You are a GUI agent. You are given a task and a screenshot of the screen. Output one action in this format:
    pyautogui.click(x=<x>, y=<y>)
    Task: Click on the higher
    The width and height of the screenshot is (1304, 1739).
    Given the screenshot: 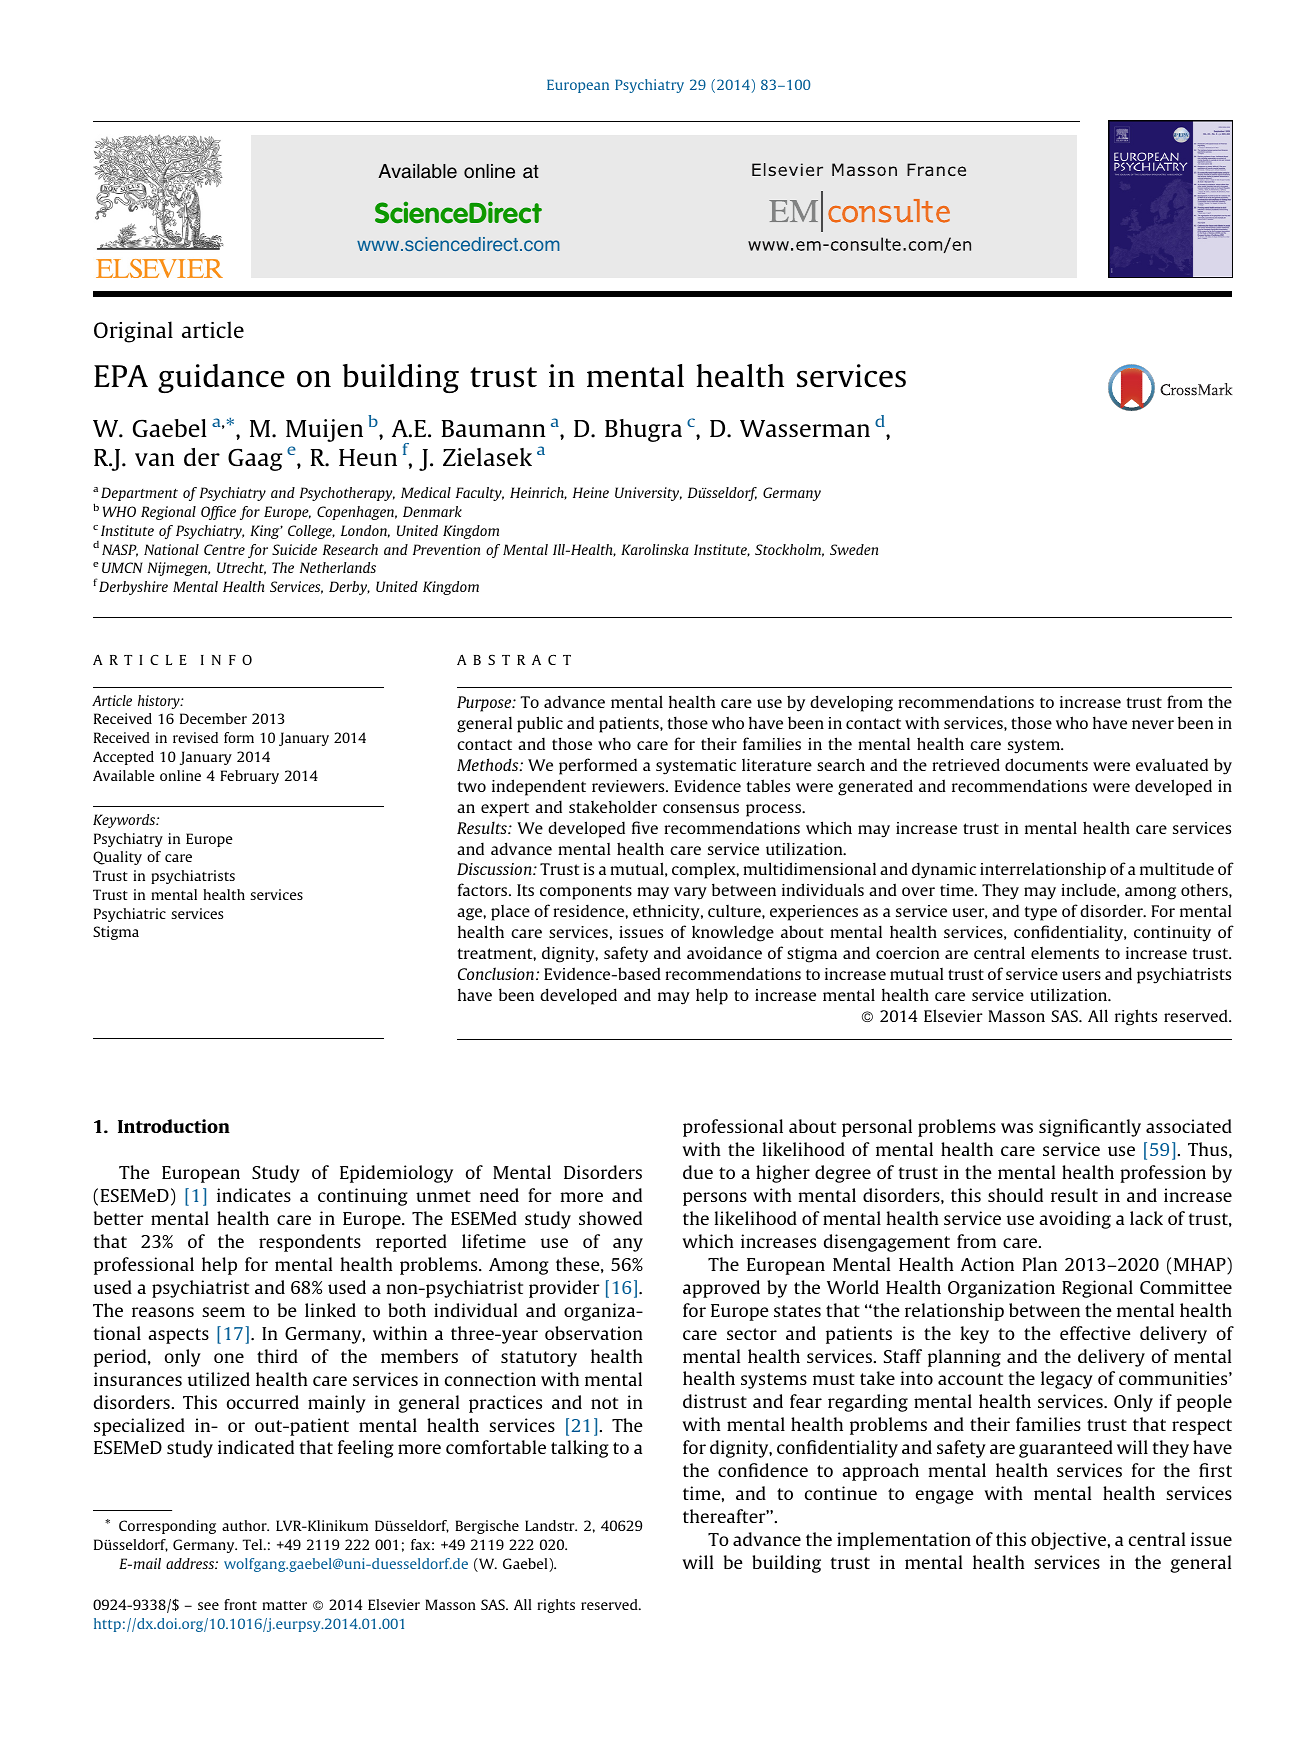 What is the action you would take?
    pyautogui.click(x=783, y=1174)
